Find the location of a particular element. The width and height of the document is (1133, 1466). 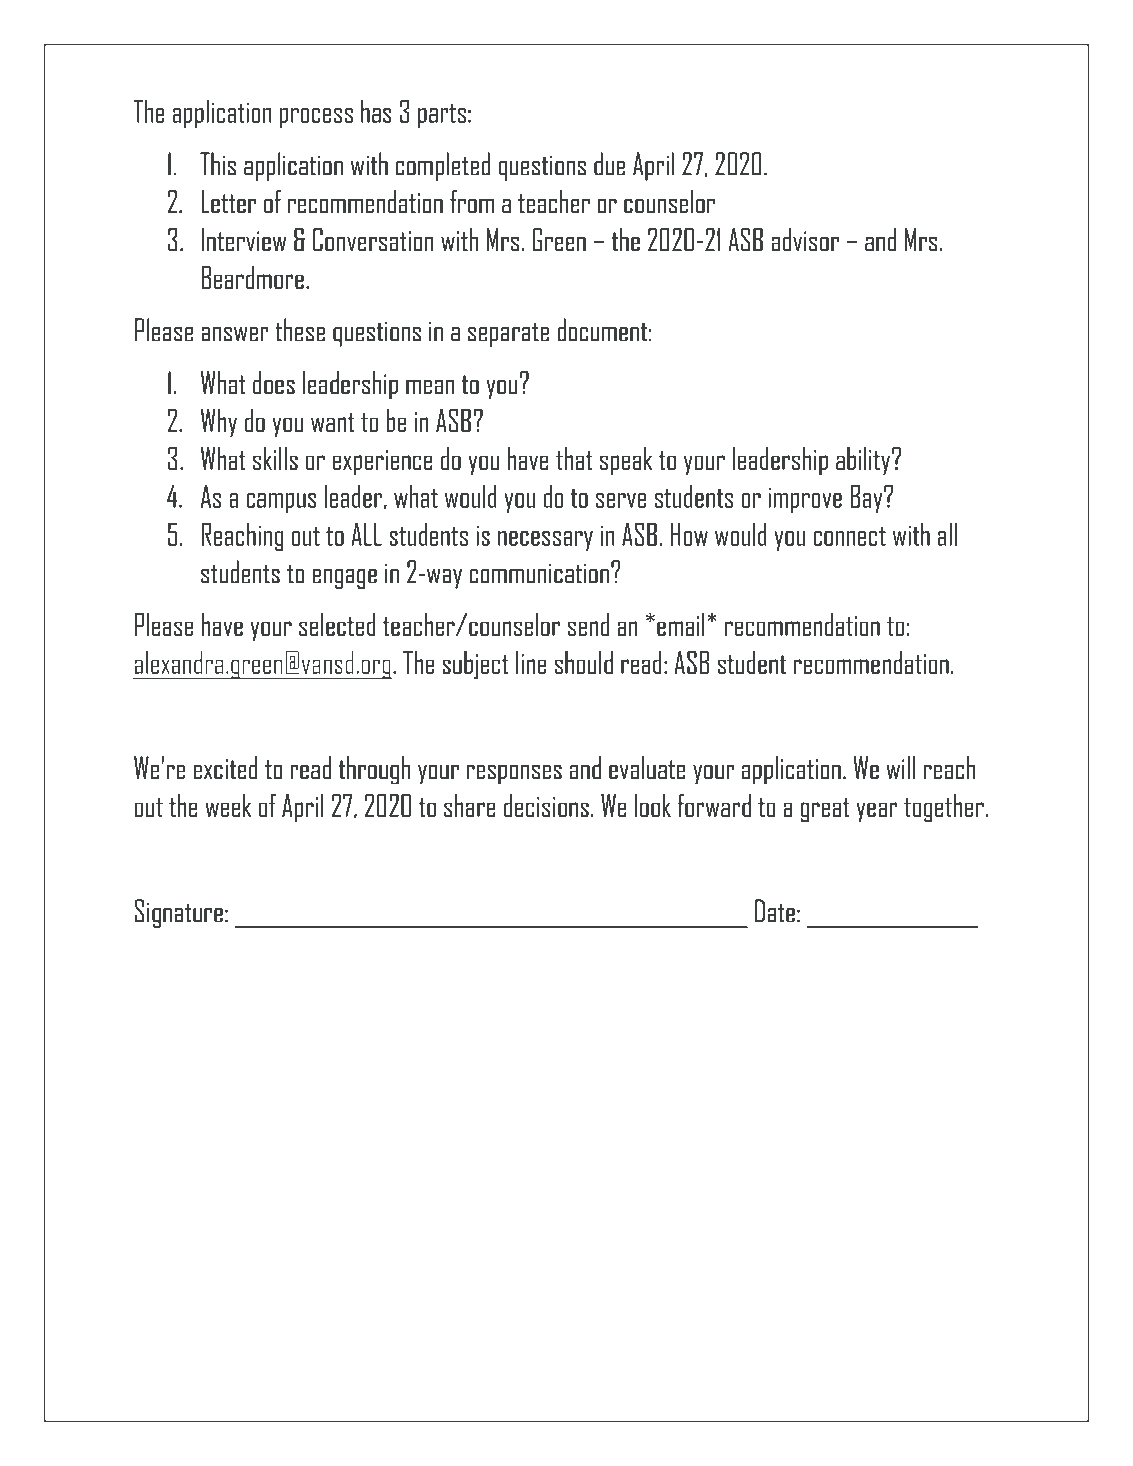

due is located at coordinates (609, 164).
